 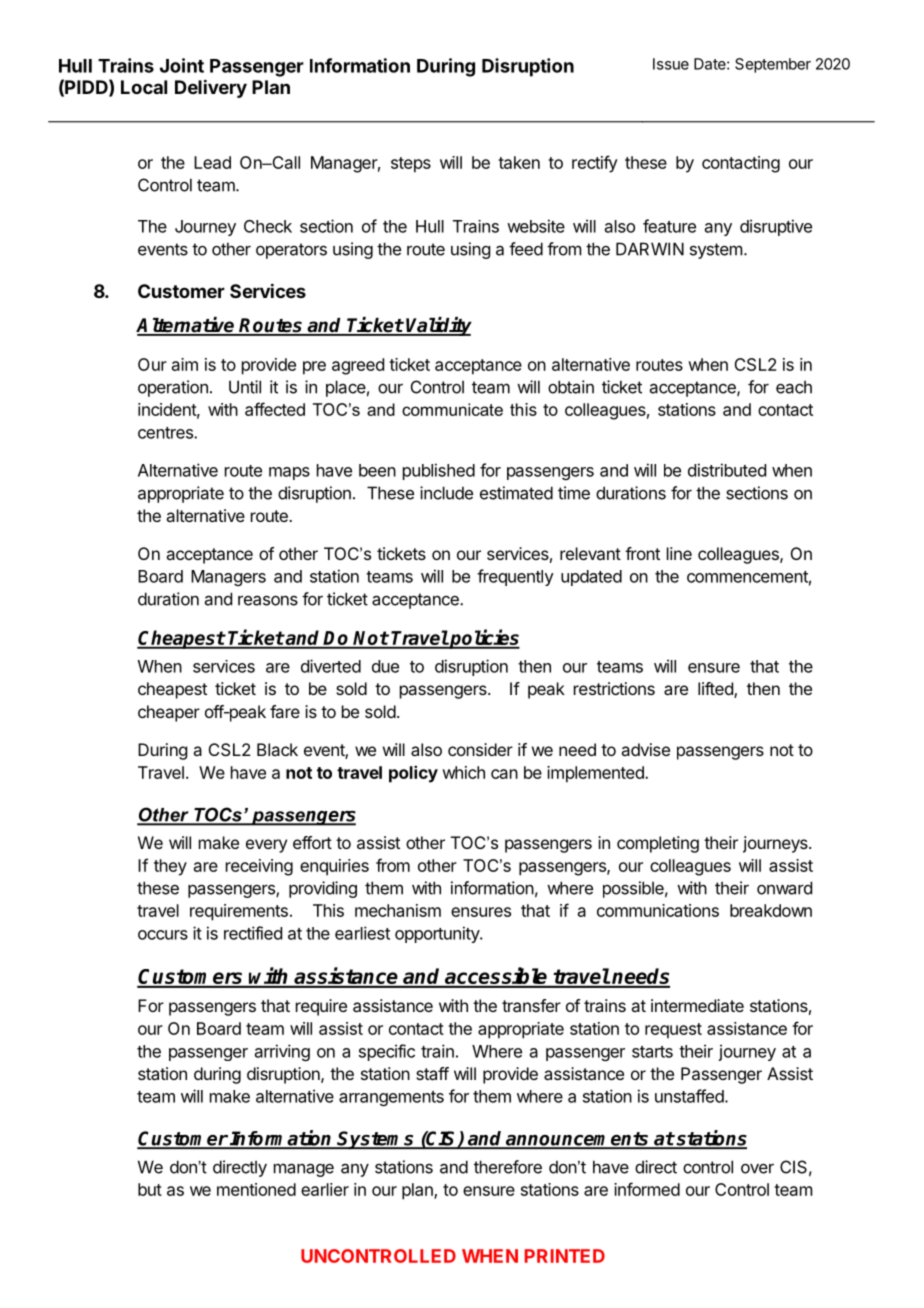 I want to click on due, so click(x=385, y=666).
